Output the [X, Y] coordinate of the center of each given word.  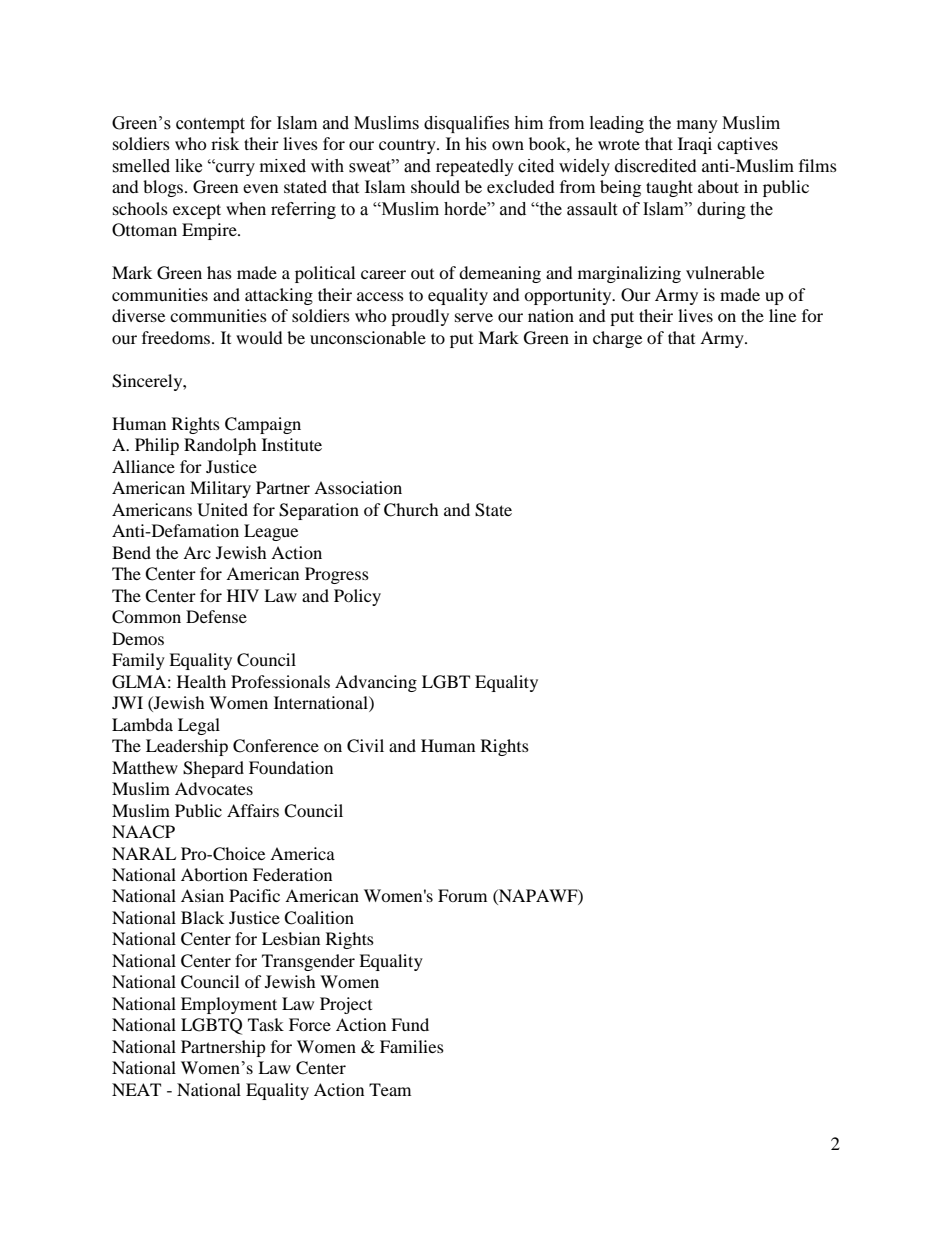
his [476, 143]
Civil [365, 746]
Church [411, 510]
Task [266, 1024]
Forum [462, 895]
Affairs [253, 810]
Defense [216, 616]
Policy [357, 597]
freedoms [177, 337]
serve [474, 317]
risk [225, 143]
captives [747, 145]
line [782, 315]
